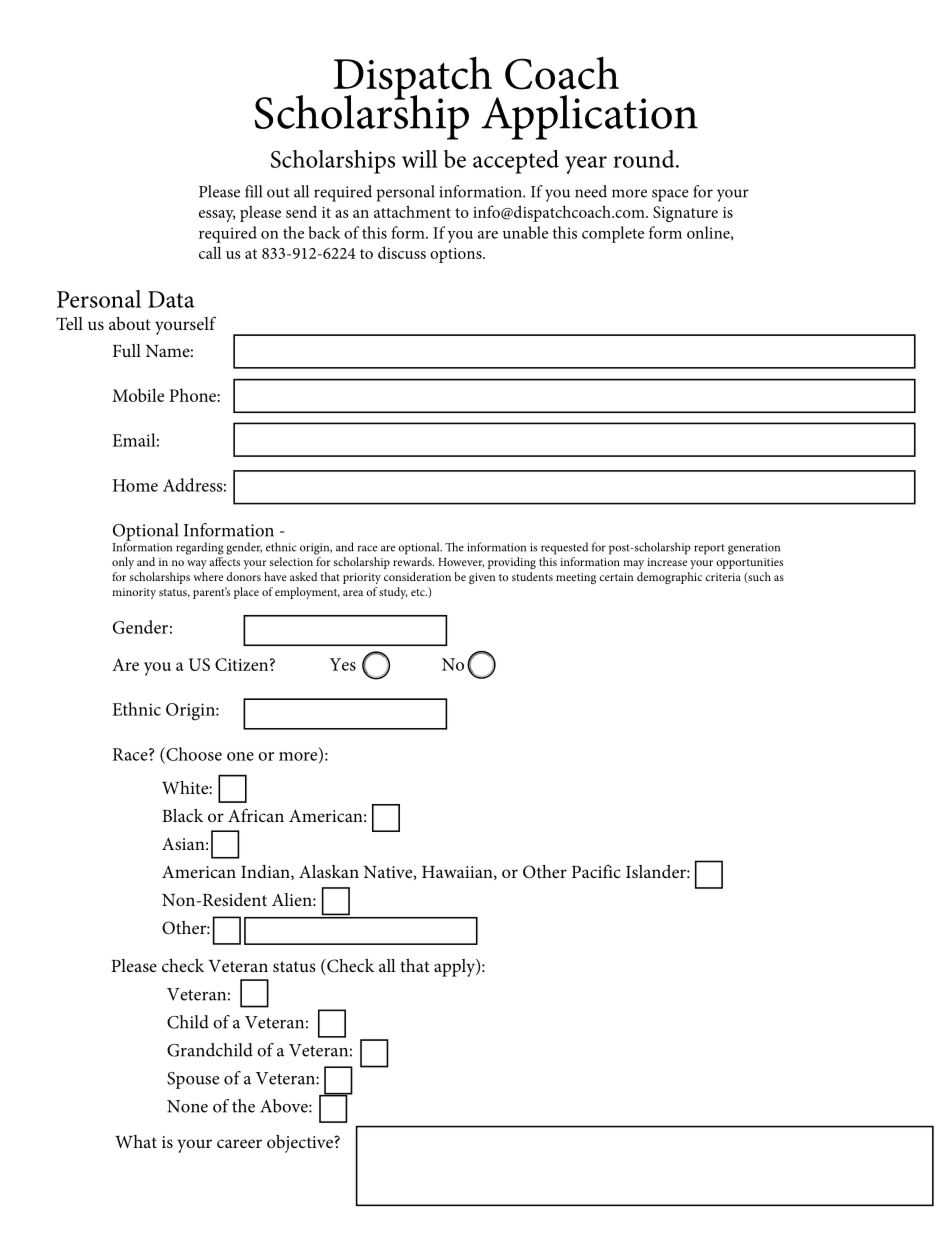  I want to click on Home, so click(135, 485).
